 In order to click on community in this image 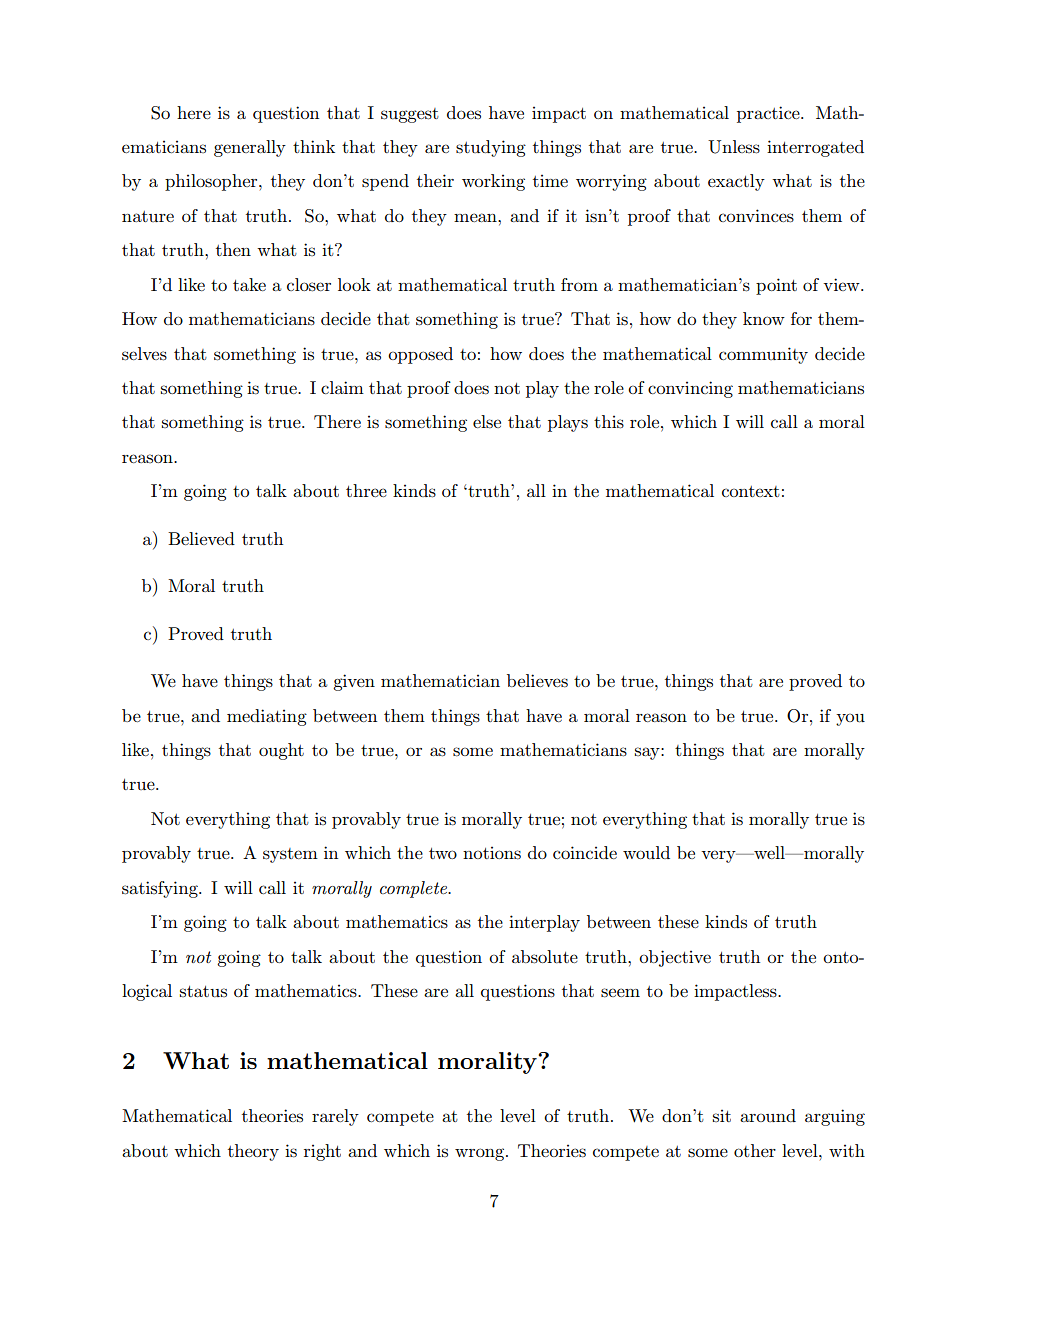, I will do `click(763, 355)`.
